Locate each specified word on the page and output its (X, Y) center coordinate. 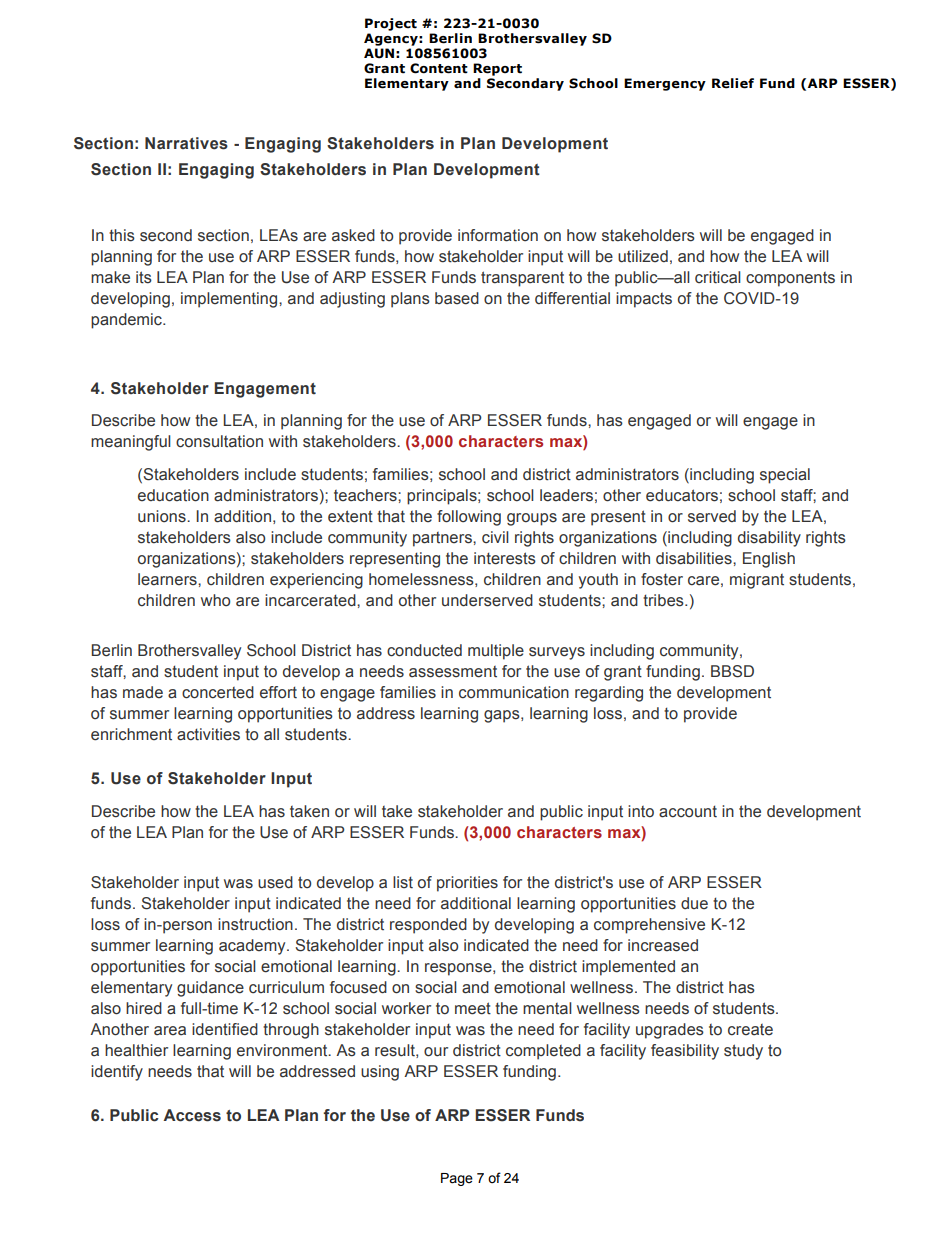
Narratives (186, 143)
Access (192, 1115)
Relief (733, 83)
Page (457, 1179)
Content (439, 68)
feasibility (685, 1052)
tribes (664, 600)
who (215, 600)
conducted (424, 650)
